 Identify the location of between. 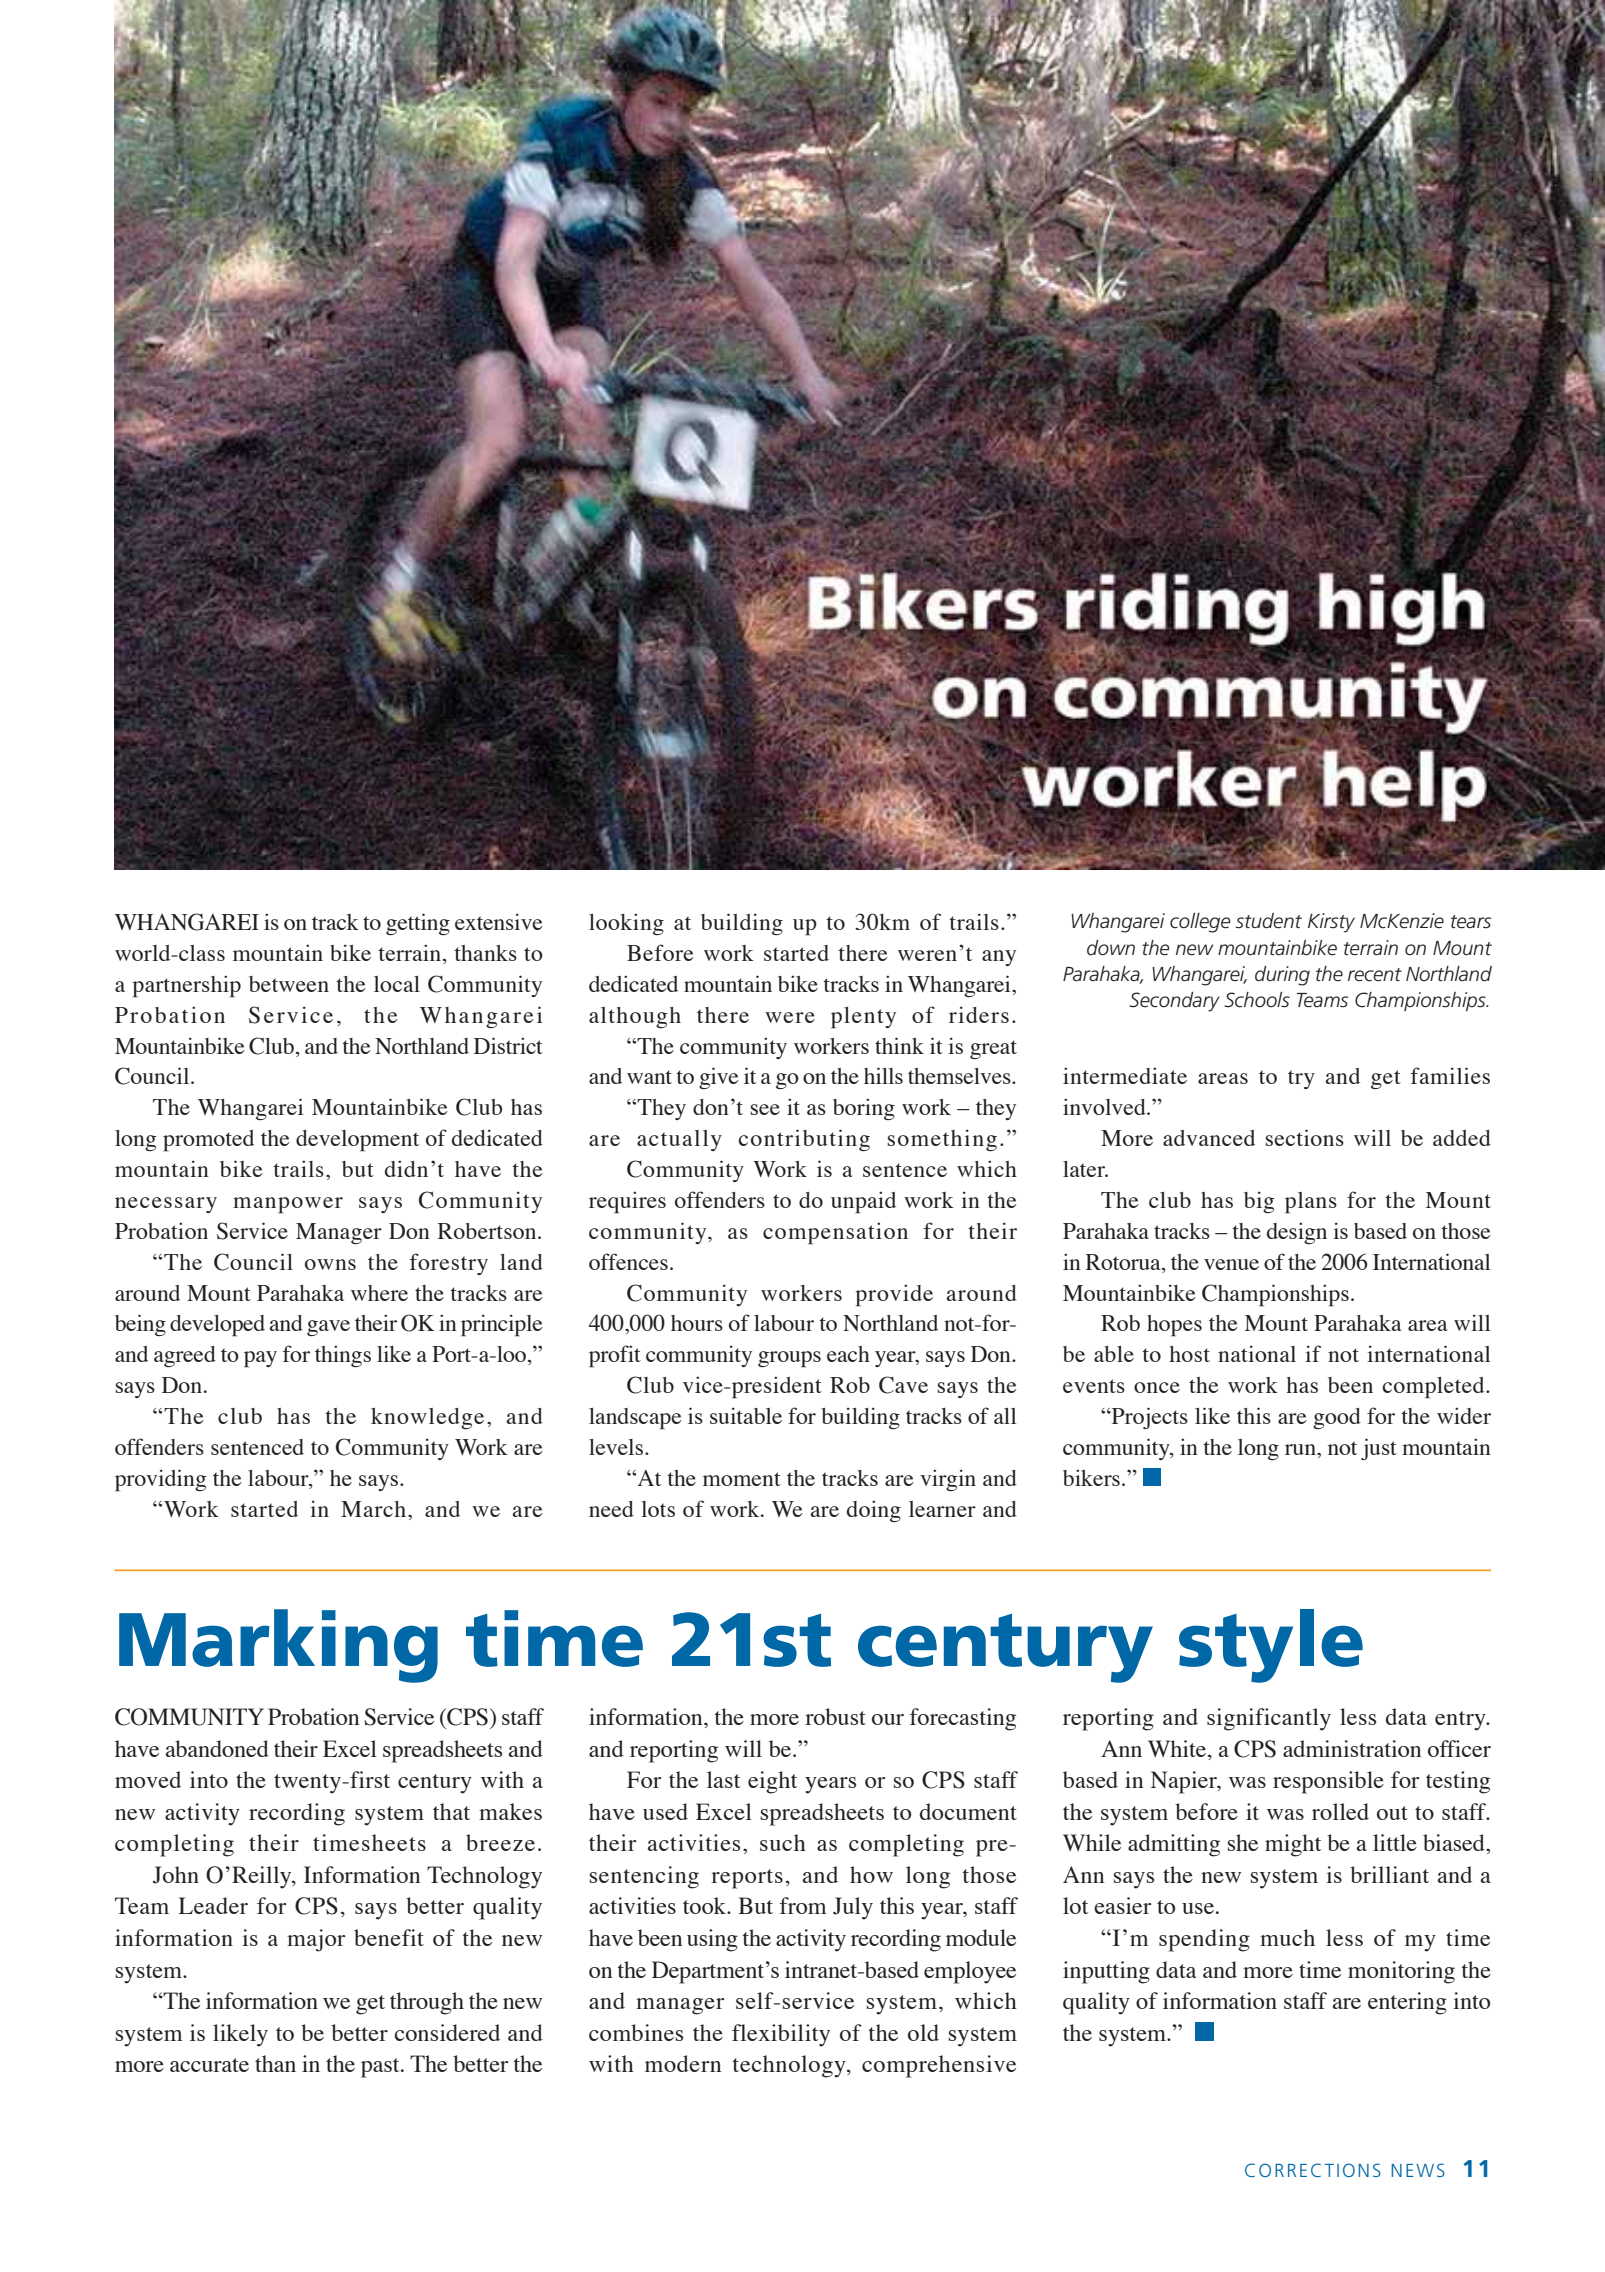
(289, 984).
